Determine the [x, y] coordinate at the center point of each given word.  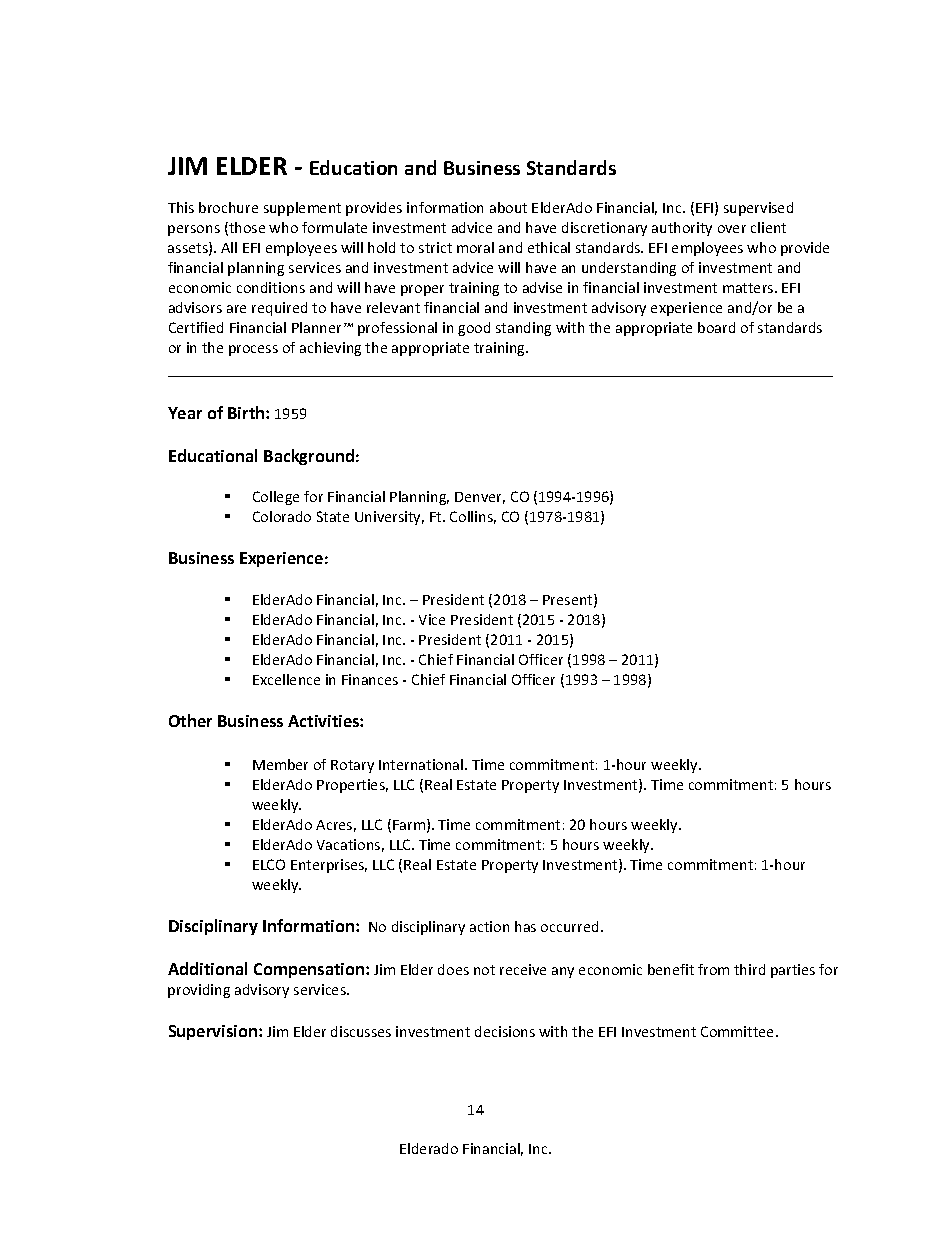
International [422, 764]
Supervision [214, 1032]
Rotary [352, 766]
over [732, 229]
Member [280, 764]
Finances [370, 679]
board [716, 327]
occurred [569, 926]
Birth [247, 412]
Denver [480, 498]
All [229, 247]
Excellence [286, 679]
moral [475, 247]
